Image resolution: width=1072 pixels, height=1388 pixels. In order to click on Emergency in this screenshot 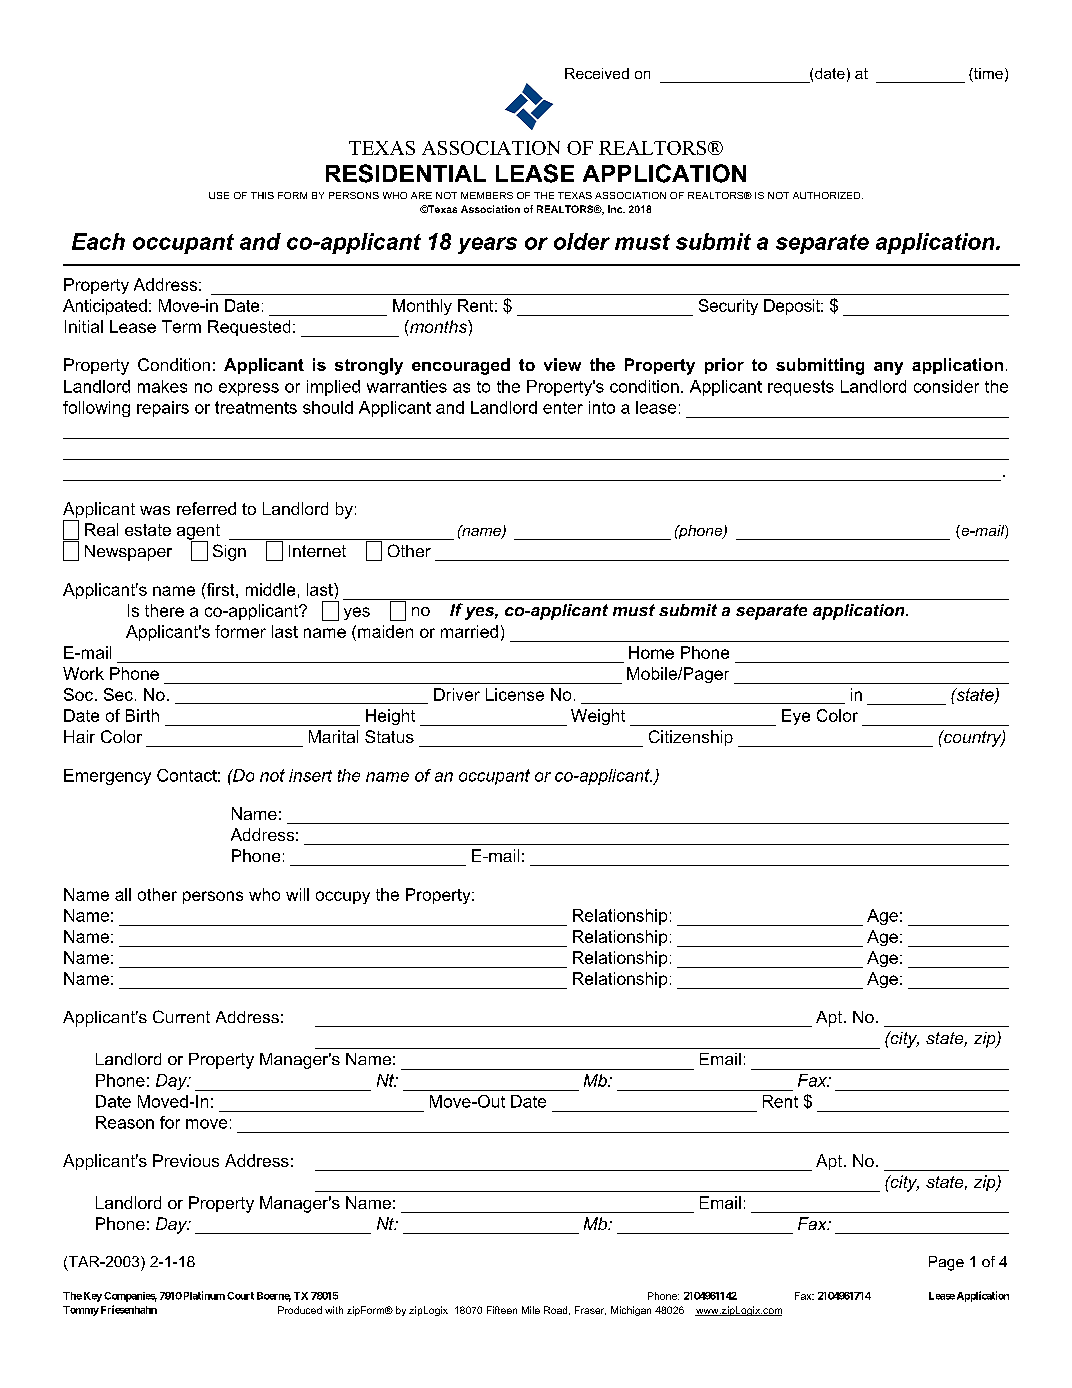, I will do `click(107, 777)`.
